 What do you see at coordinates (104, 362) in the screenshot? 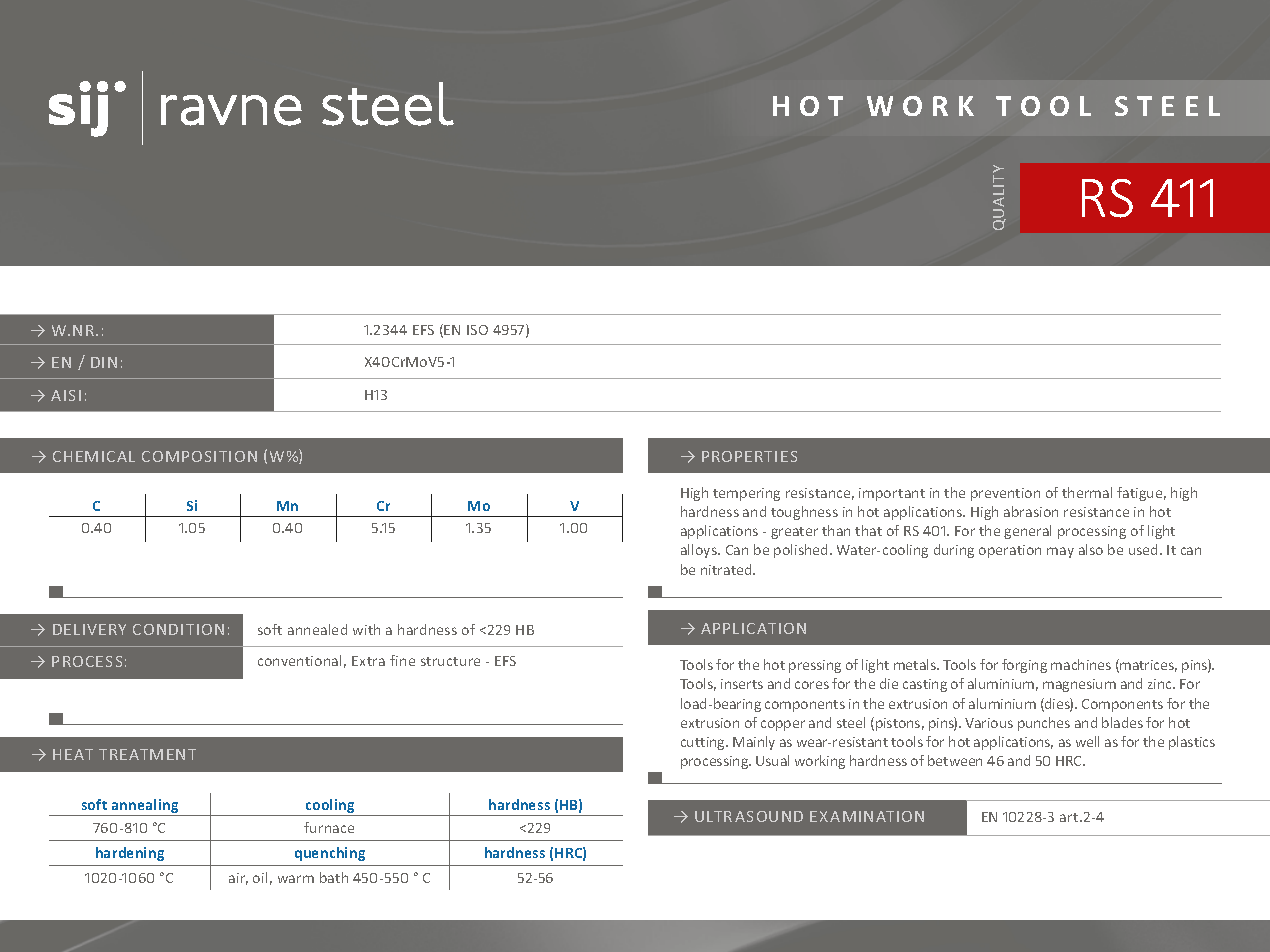
I see `DIN` at bounding box center [104, 362].
